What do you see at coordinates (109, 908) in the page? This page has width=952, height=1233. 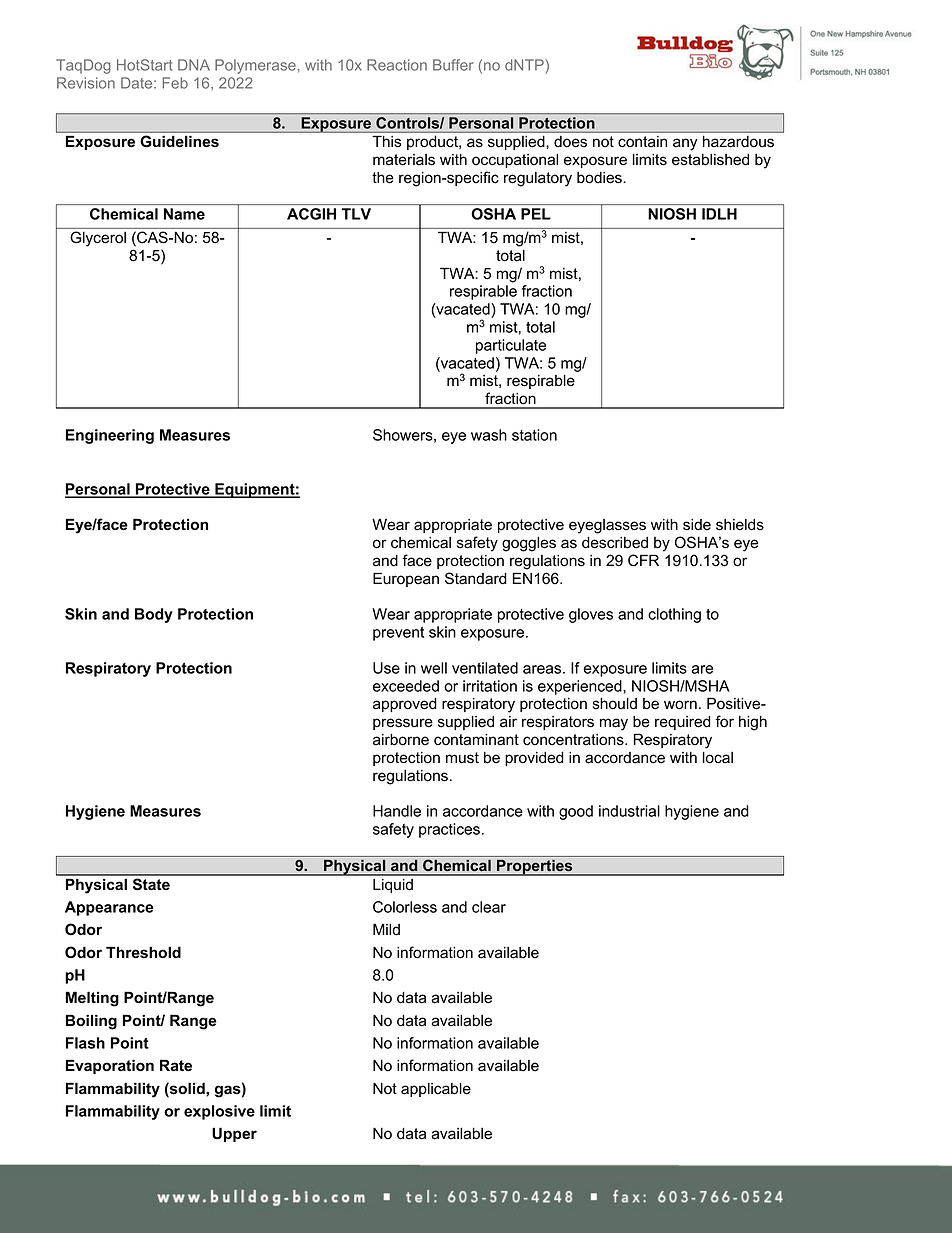 I see `Appearance` at bounding box center [109, 908].
